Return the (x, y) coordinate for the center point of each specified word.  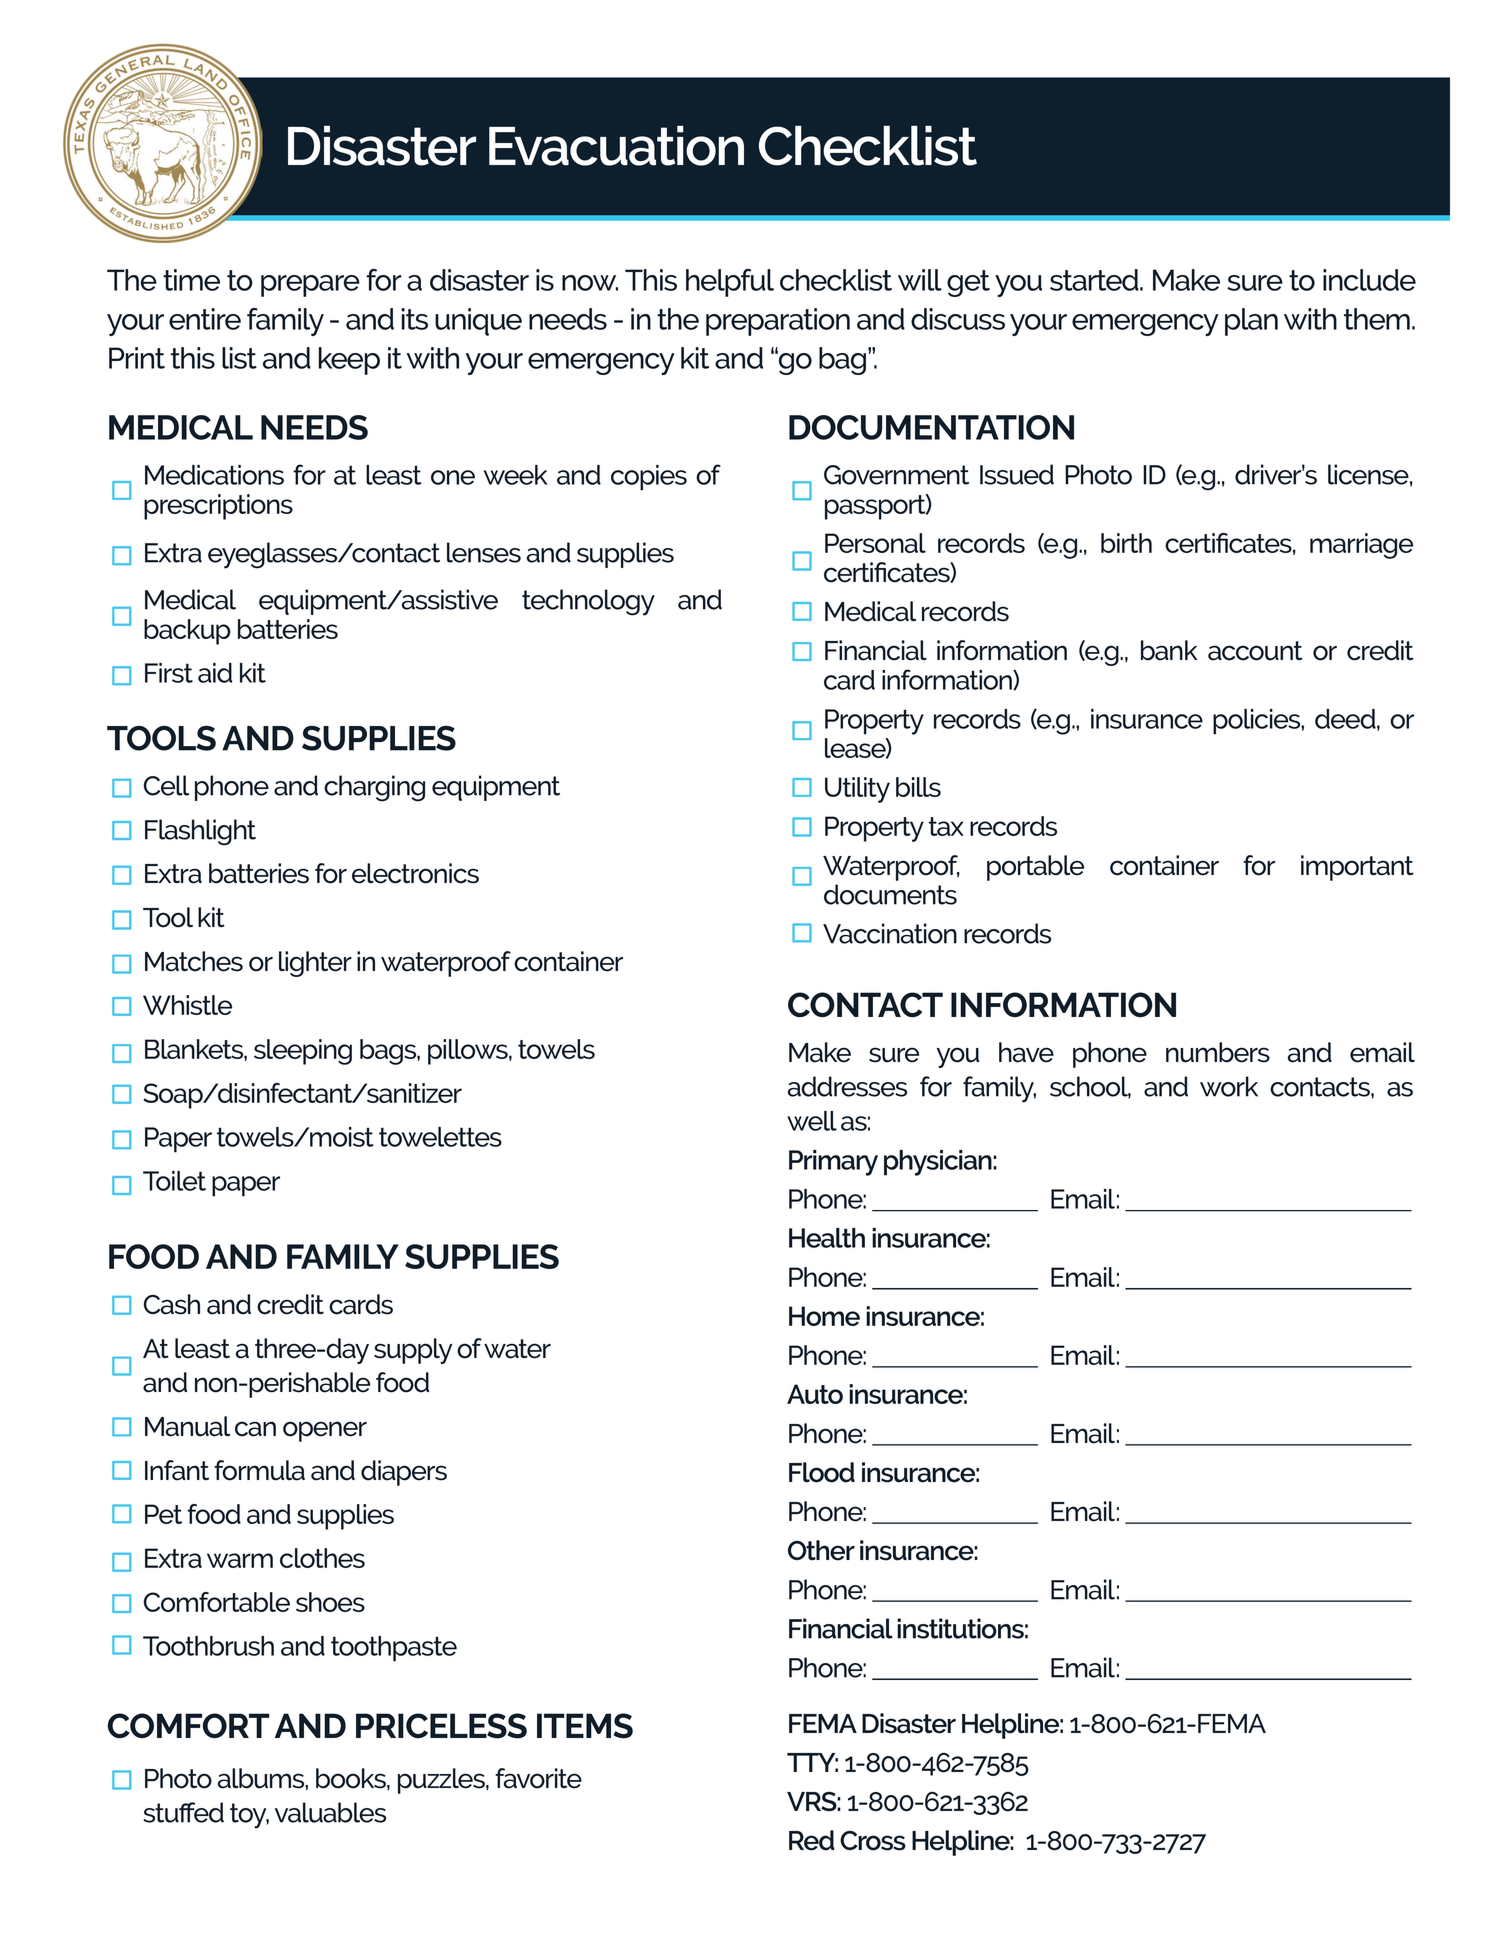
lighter (315, 964)
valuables (330, 1812)
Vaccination (890, 933)
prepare (310, 286)
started (1095, 280)
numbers (1218, 1052)
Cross (873, 1841)
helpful (730, 283)
